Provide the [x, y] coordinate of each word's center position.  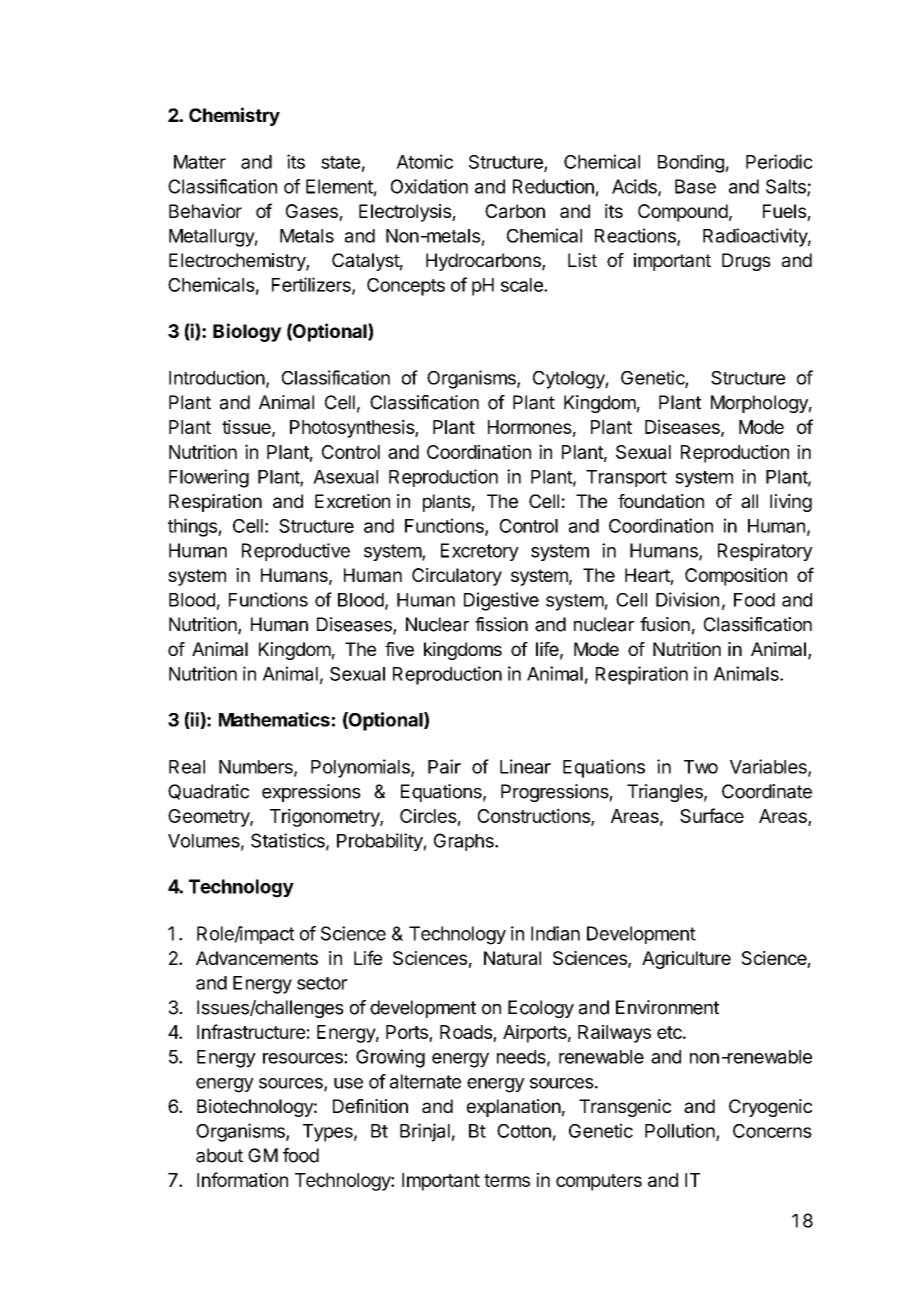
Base [695, 186]
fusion [665, 624]
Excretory [480, 552]
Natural [512, 958]
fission [501, 624]
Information [242, 1179]
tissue [247, 428]
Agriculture [686, 960]
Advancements [257, 958]
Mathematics [274, 719]
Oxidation [429, 186]
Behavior [205, 211]
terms [507, 1180]
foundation [661, 501]
